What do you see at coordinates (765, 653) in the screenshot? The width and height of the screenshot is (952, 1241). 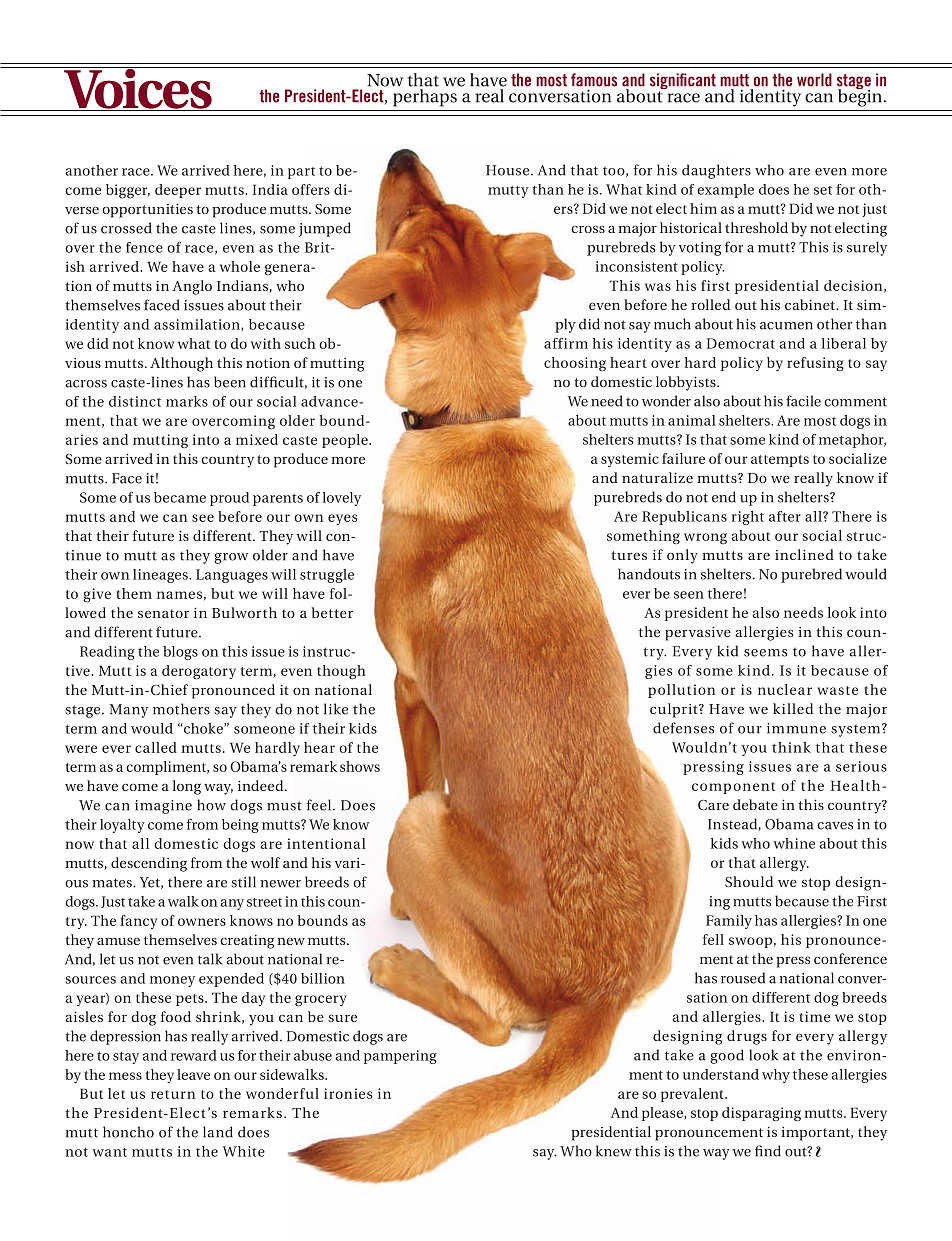 I see `seems` at bounding box center [765, 653].
